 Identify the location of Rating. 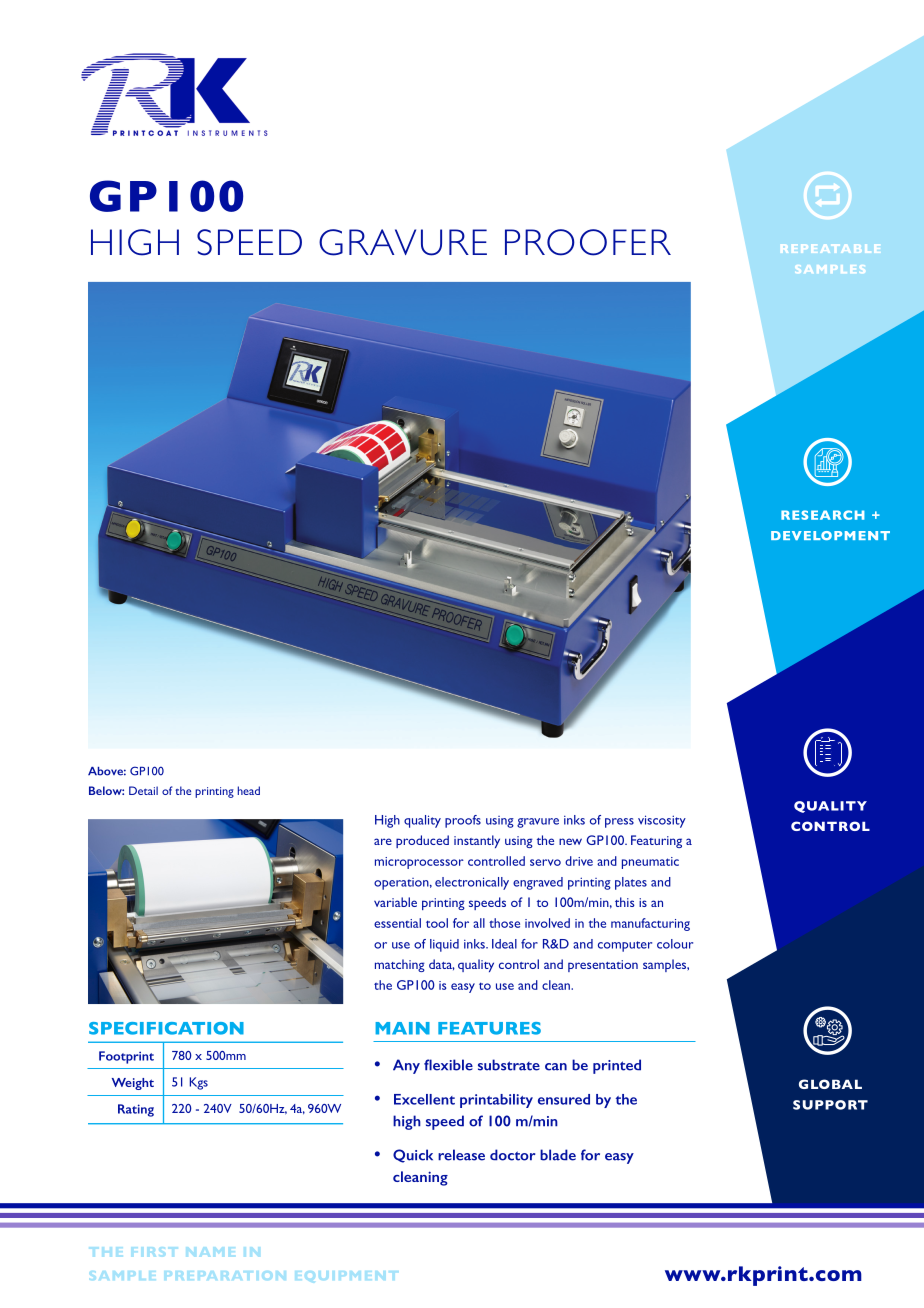
(136, 1110).
